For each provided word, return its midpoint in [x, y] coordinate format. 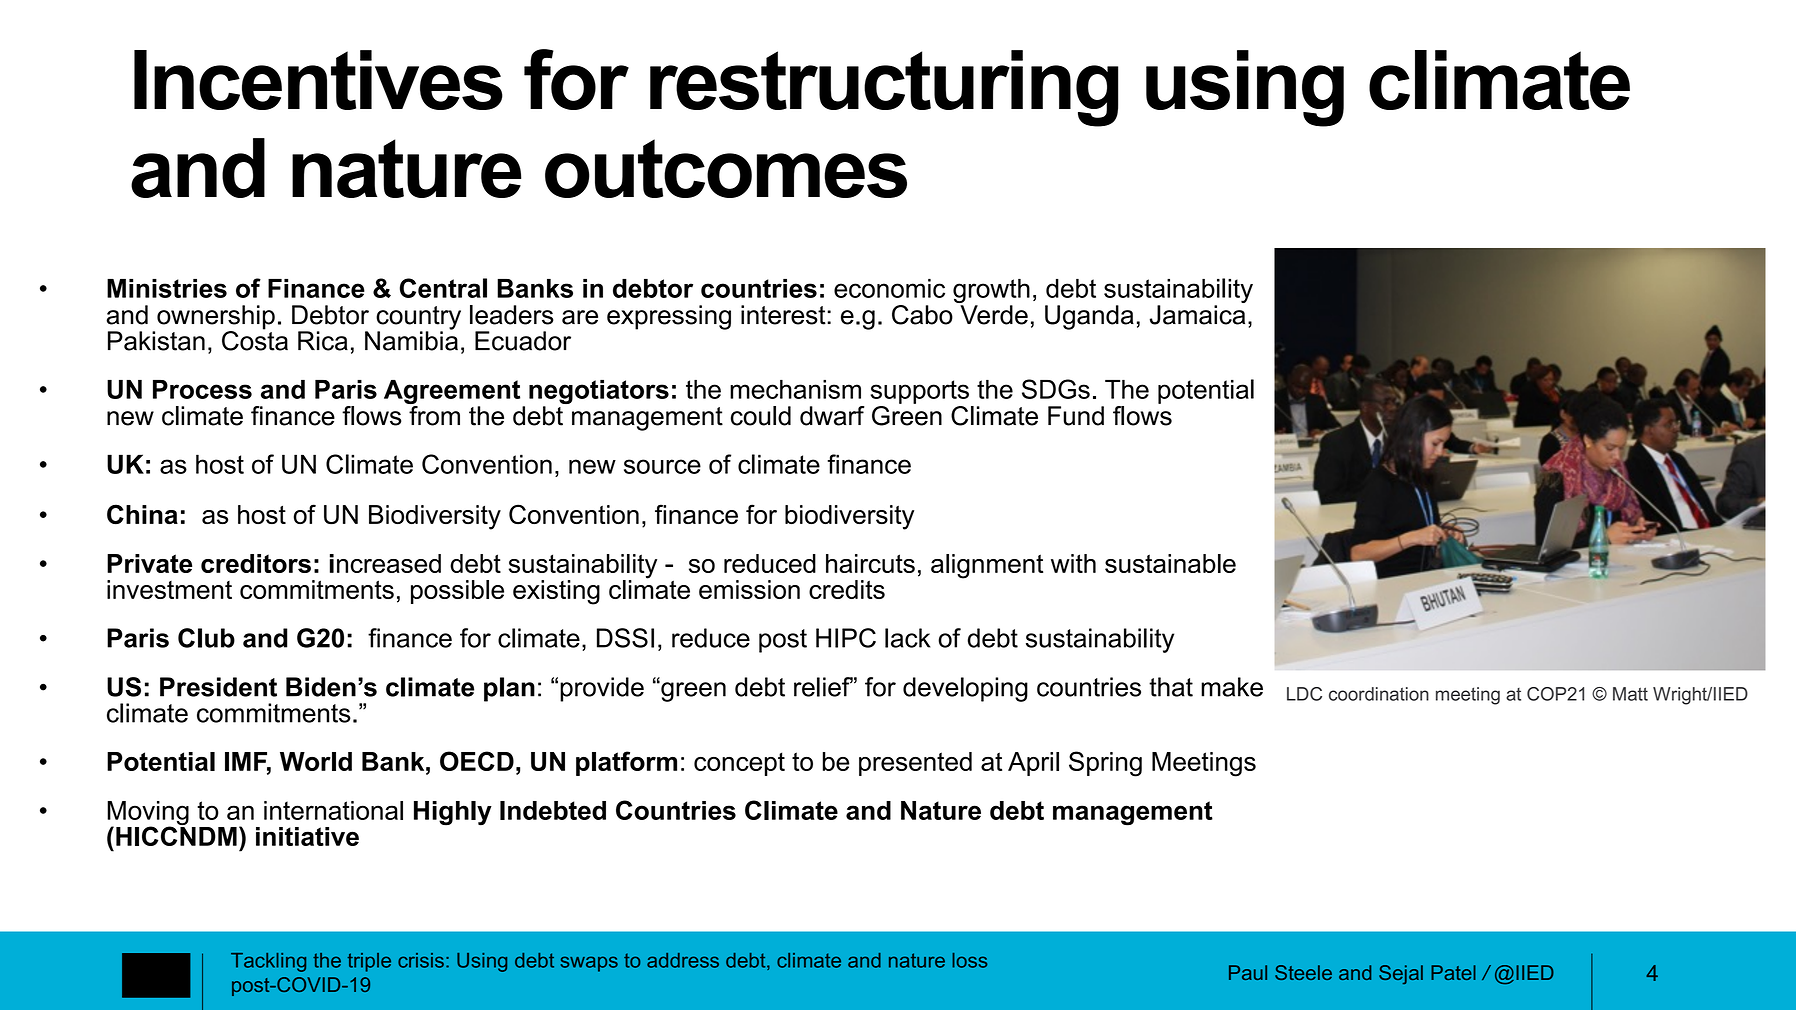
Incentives [318, 80]
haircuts [870, 563]
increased [385, 563]
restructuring [884, 88]
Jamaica [1197, 315]
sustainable [1170, 563]
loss [969, 960]
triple [369, 962]
